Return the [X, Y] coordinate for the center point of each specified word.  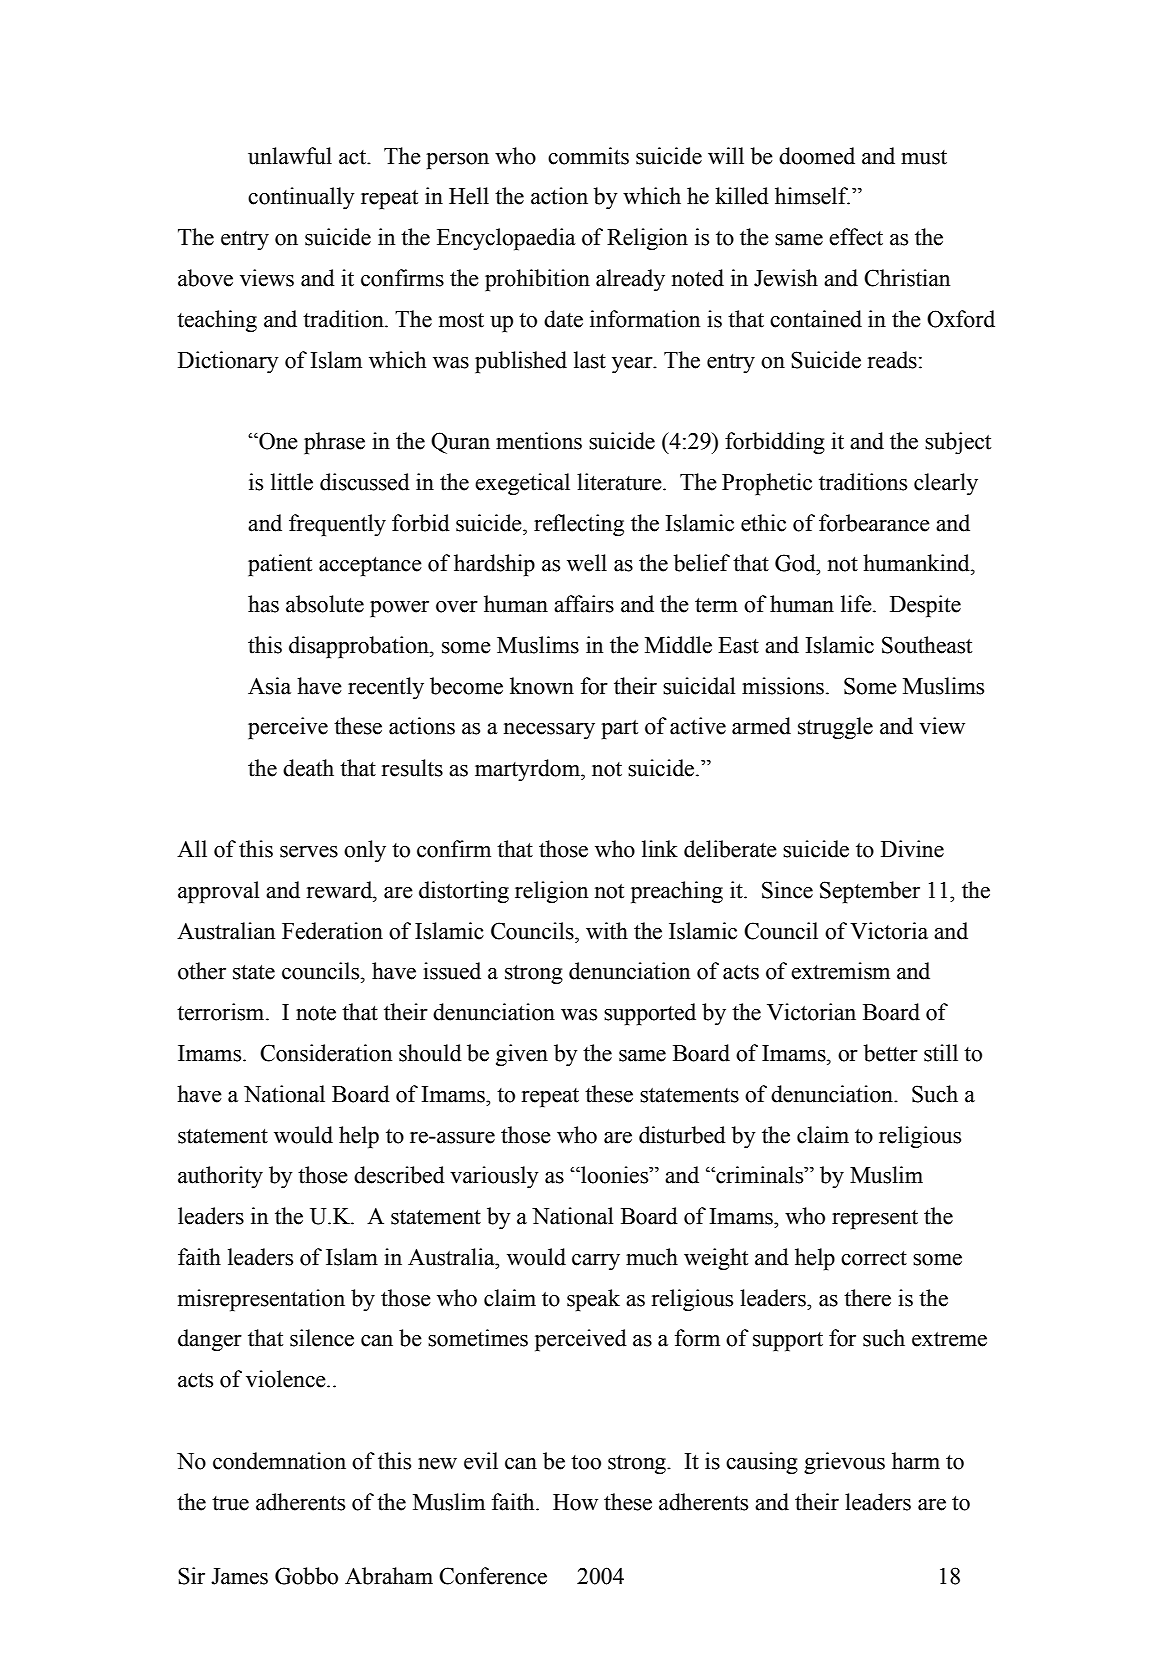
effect [856, 237]
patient [280, 565]
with [607, 931]
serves [309, 852]
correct [874, 1258]
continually [301, 198]
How [575, 1502]
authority [220, 1177]
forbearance [874, 523]
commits [588, 156]
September [870, 892]
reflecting [579, 525]
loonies [615, 1175]
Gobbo [306, 1576]
